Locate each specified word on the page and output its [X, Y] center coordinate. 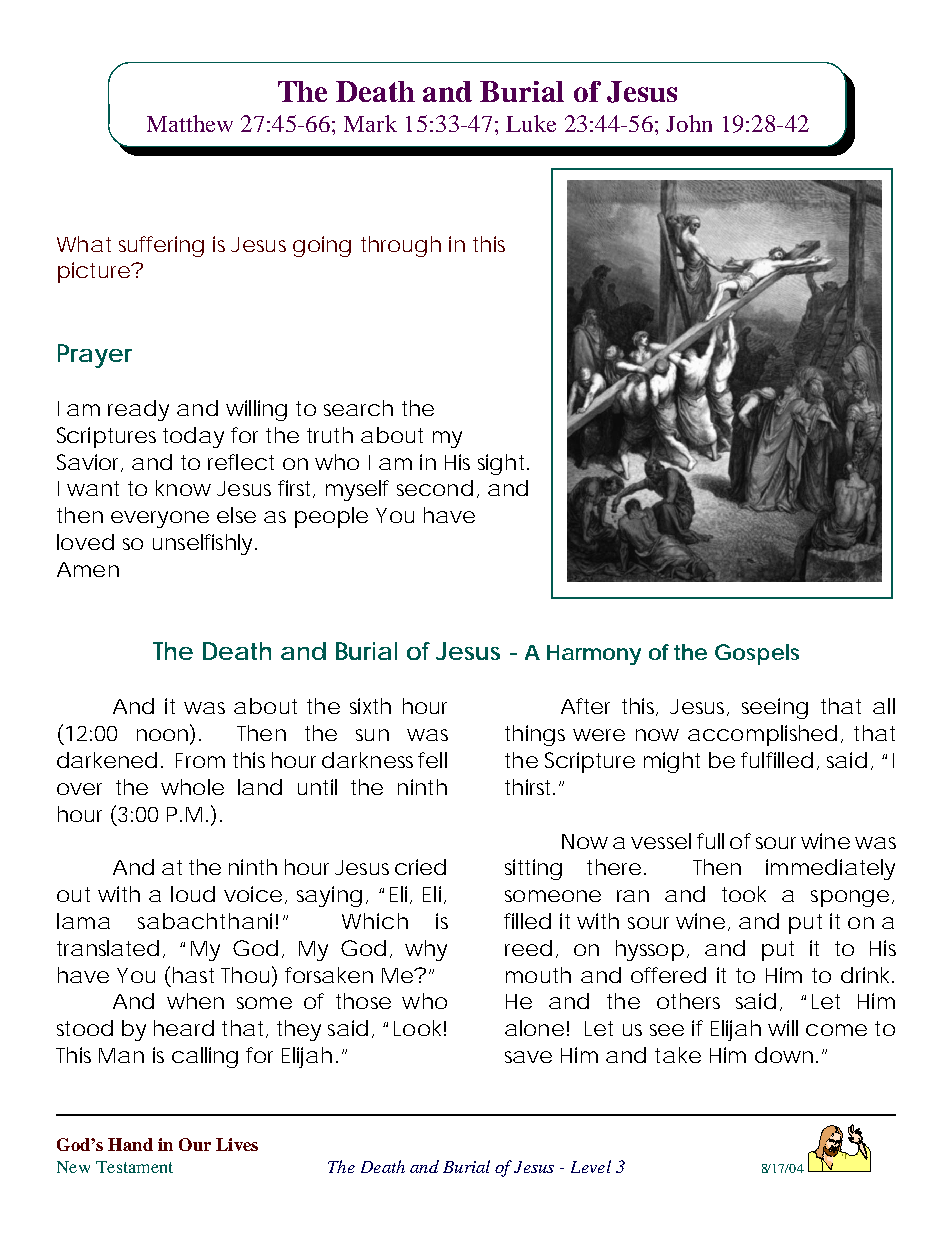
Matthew [190, 123]
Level [591, 1166]
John [689, 123]
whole [192, 787]
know [183, 488]
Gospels [757, 654]
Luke [531, 123]
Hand [130, 1144]
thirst [530, 787]
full [710, 841]
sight [503, 464]
